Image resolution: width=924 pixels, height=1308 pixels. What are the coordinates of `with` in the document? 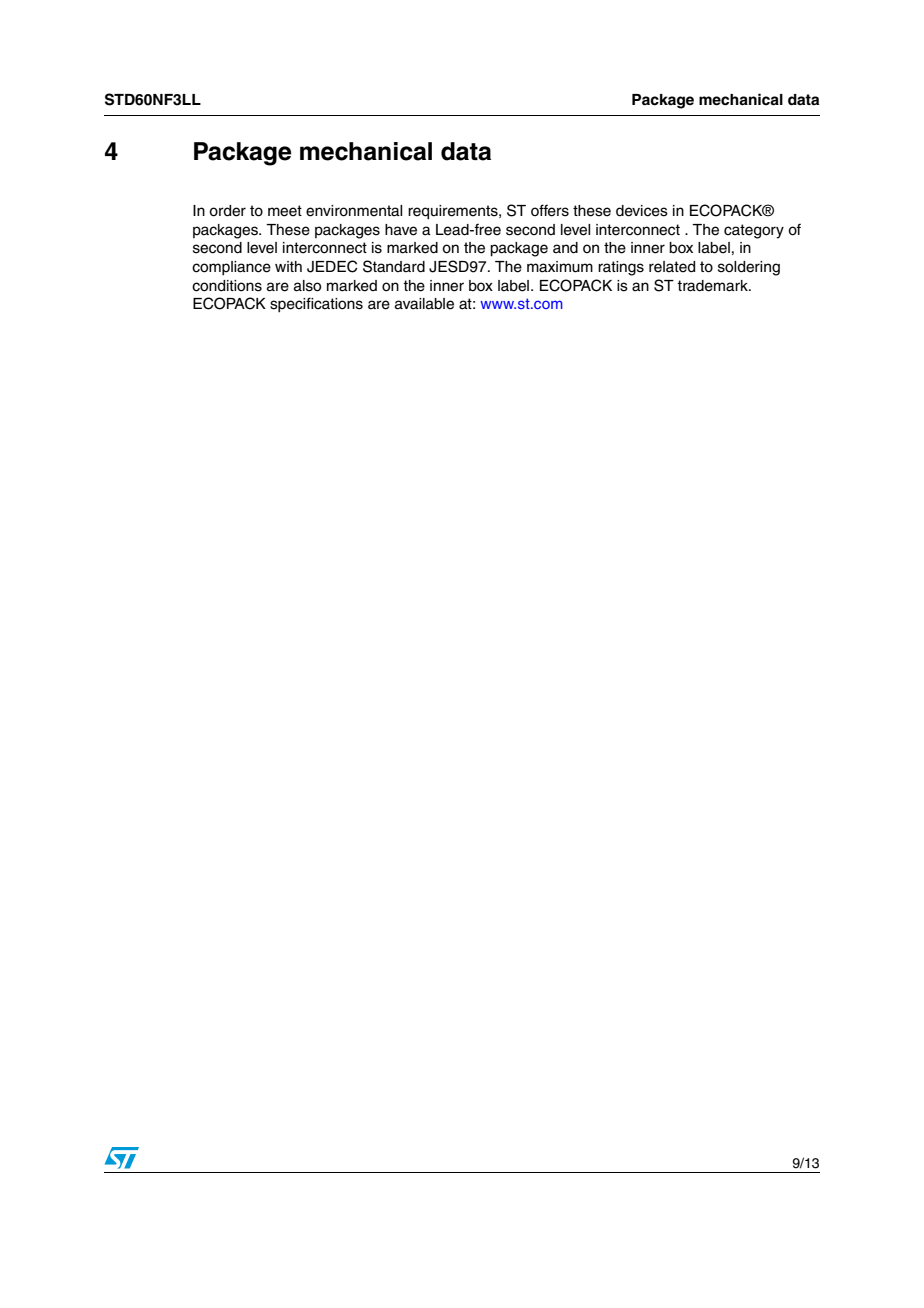 It's located at (288, 266).
